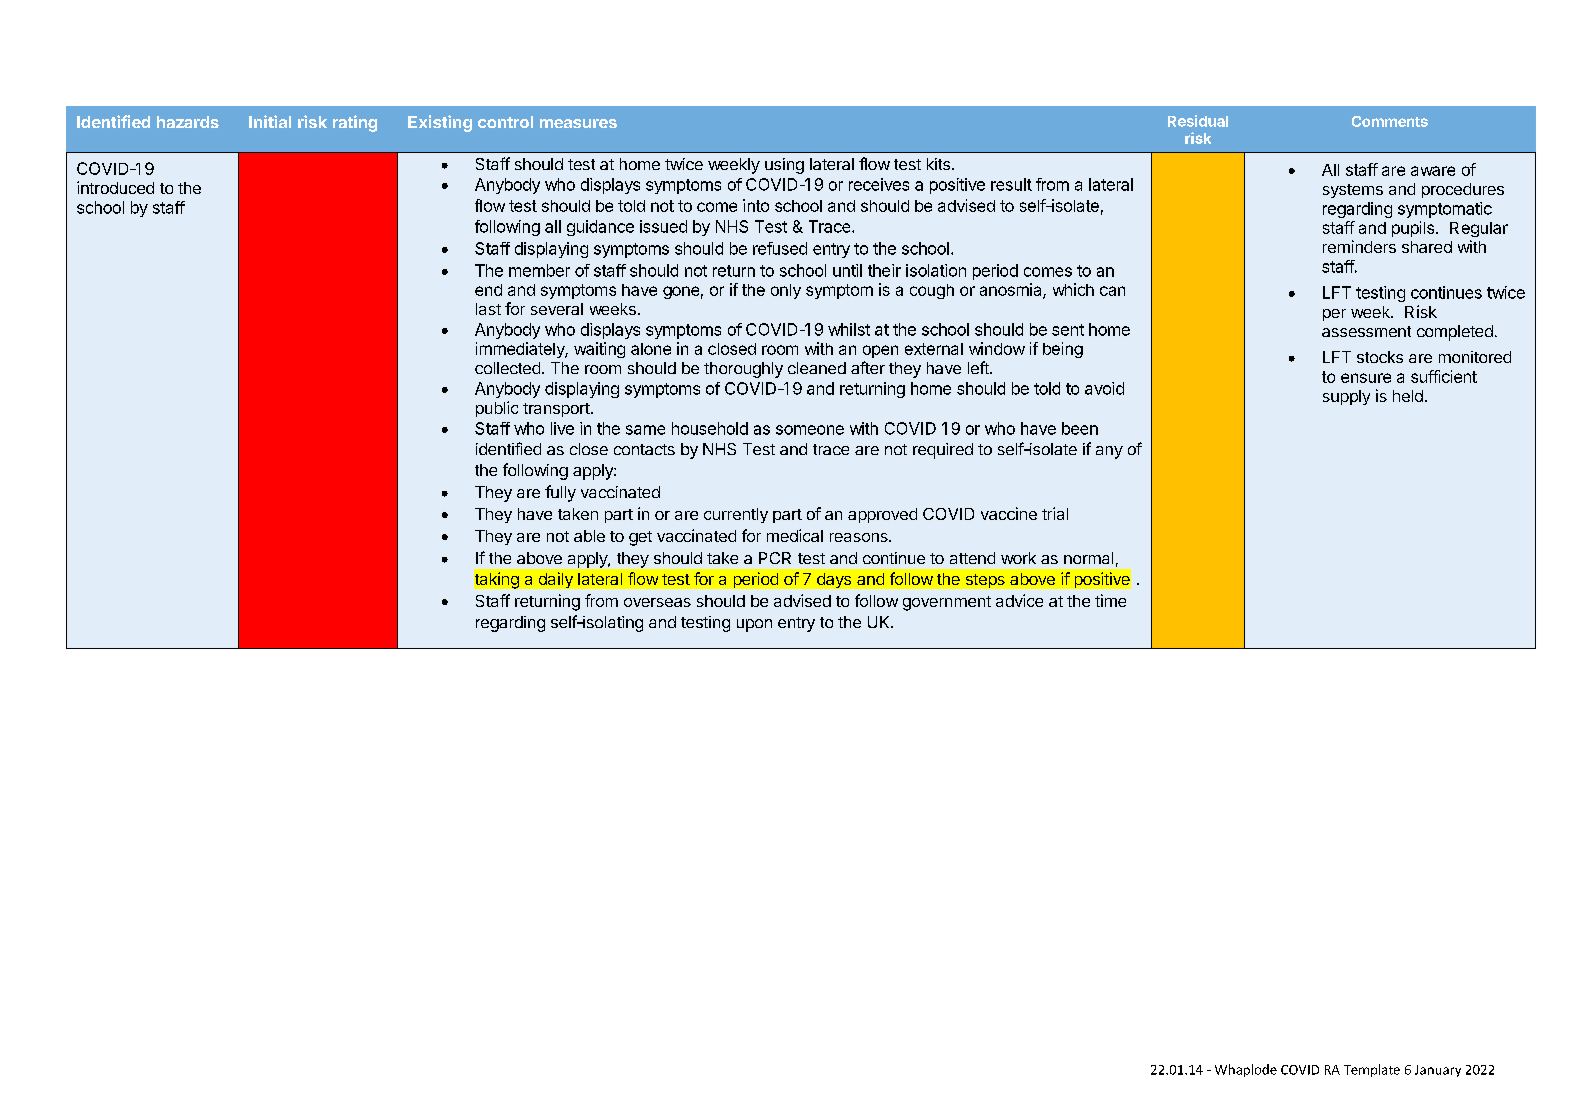 The width and height of the page is (1572, 1112). Describe the element at coordinates (1372, 1070) in the page. I see `Template` at that location.
